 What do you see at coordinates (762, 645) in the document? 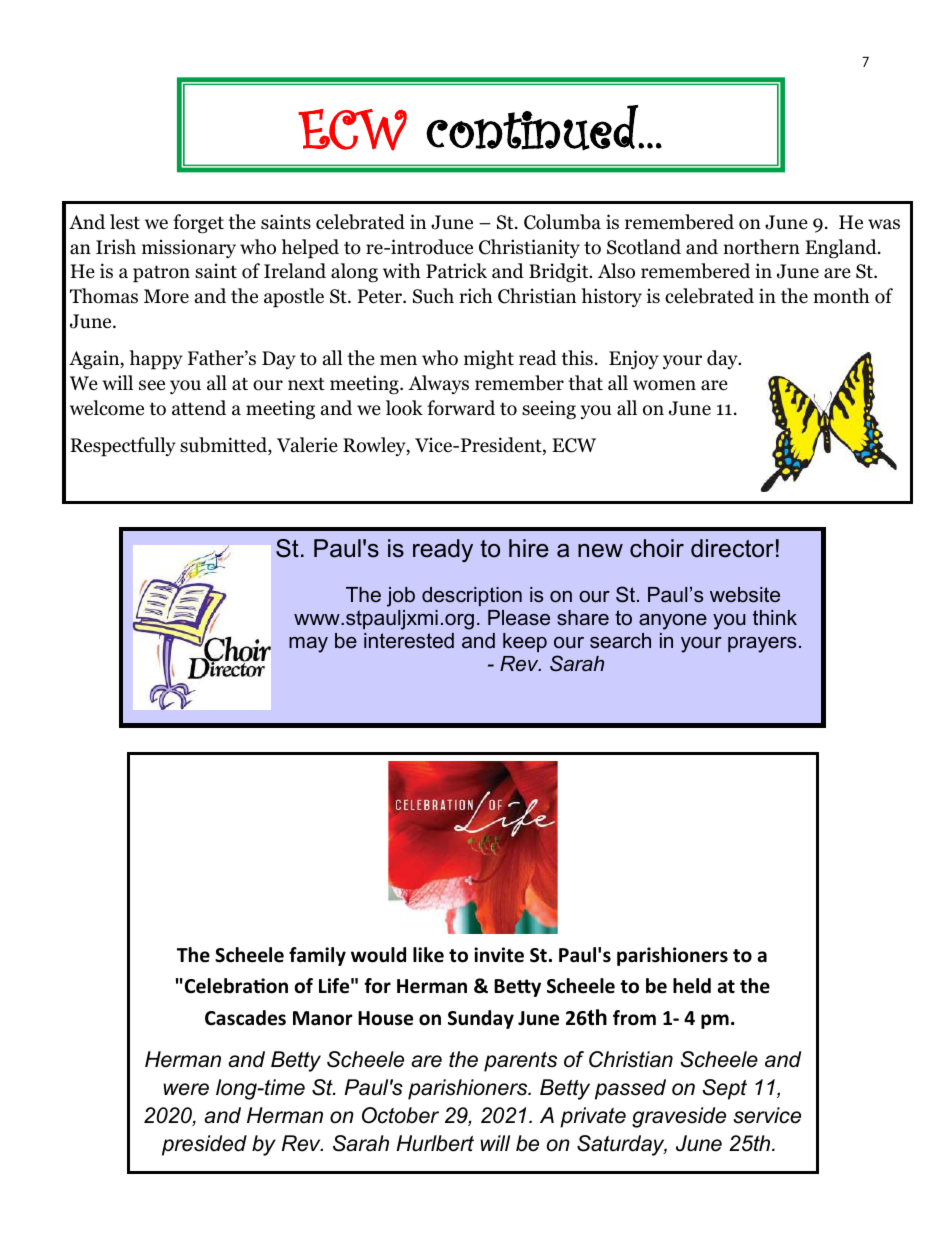
I see `prayers` at bounding box center [762, 645].
